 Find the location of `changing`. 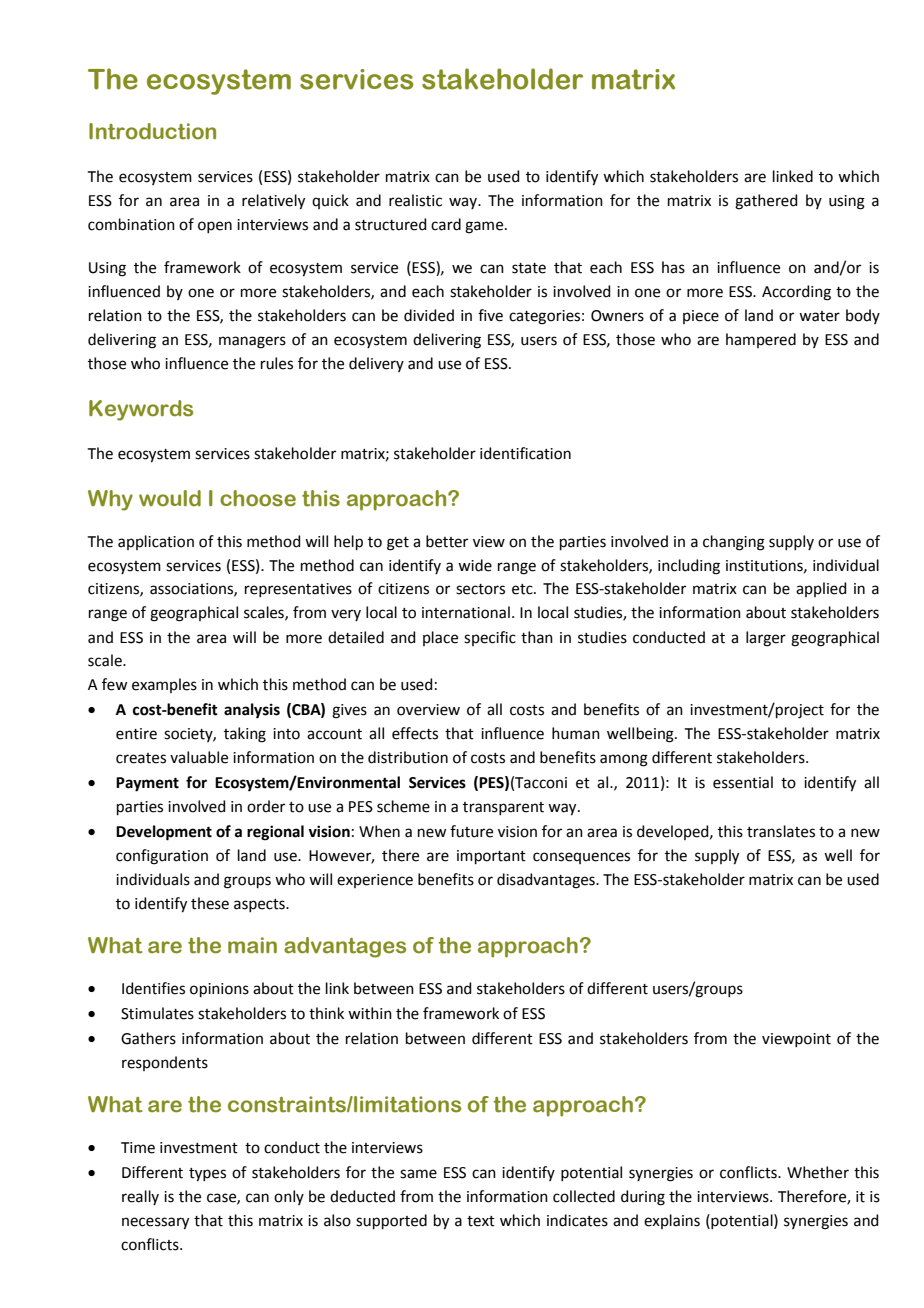

changing is located at coordinates (734, 543).
